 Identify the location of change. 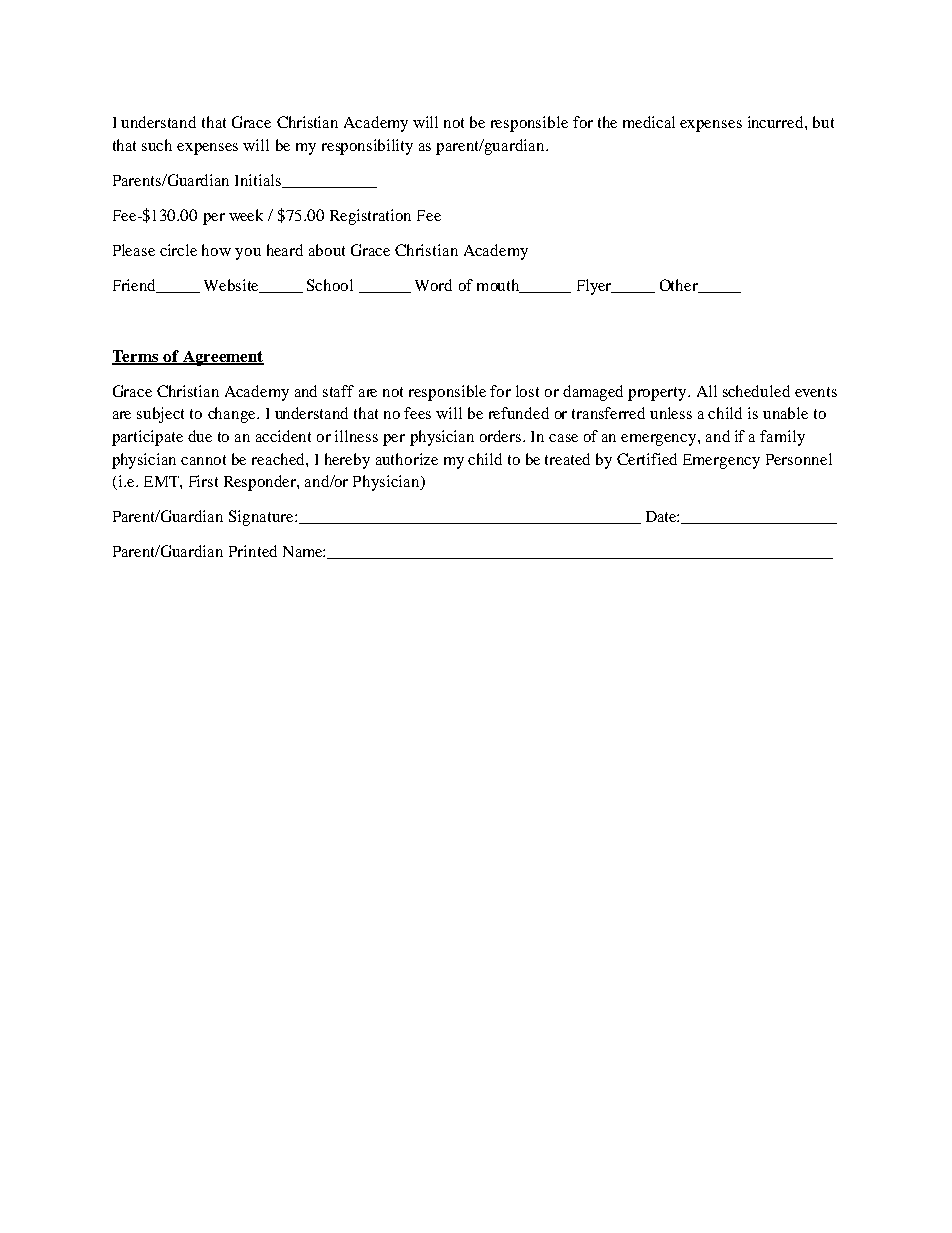
(233, 415).
